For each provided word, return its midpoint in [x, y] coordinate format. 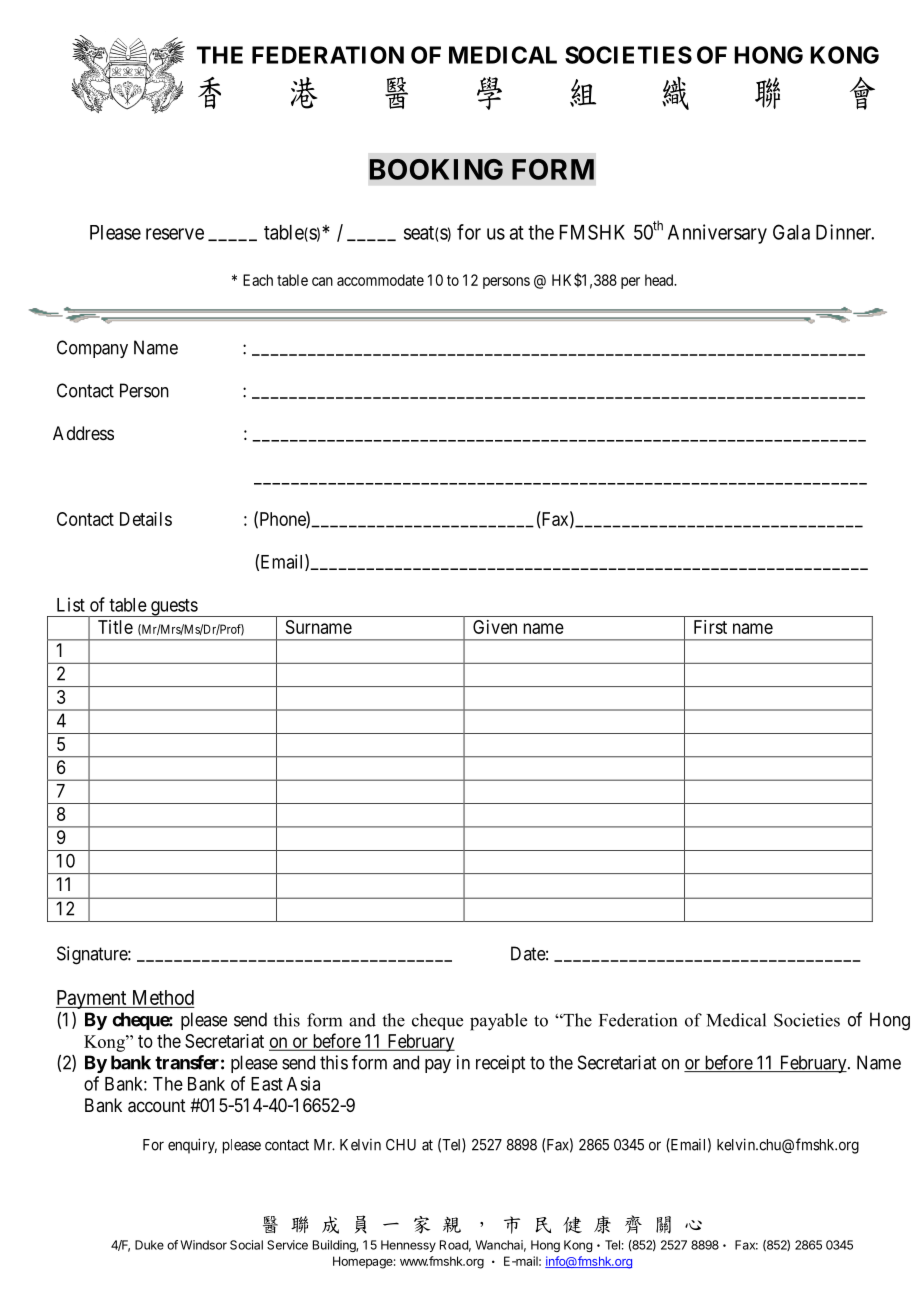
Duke [149, 1245]
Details [146, 519]
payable [498, 1022]
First [710, 627]
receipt [500, 1064]
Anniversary [717, 234]
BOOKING [436, 169]
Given [495, 627]
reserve [175, 234]
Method [163, 997]
